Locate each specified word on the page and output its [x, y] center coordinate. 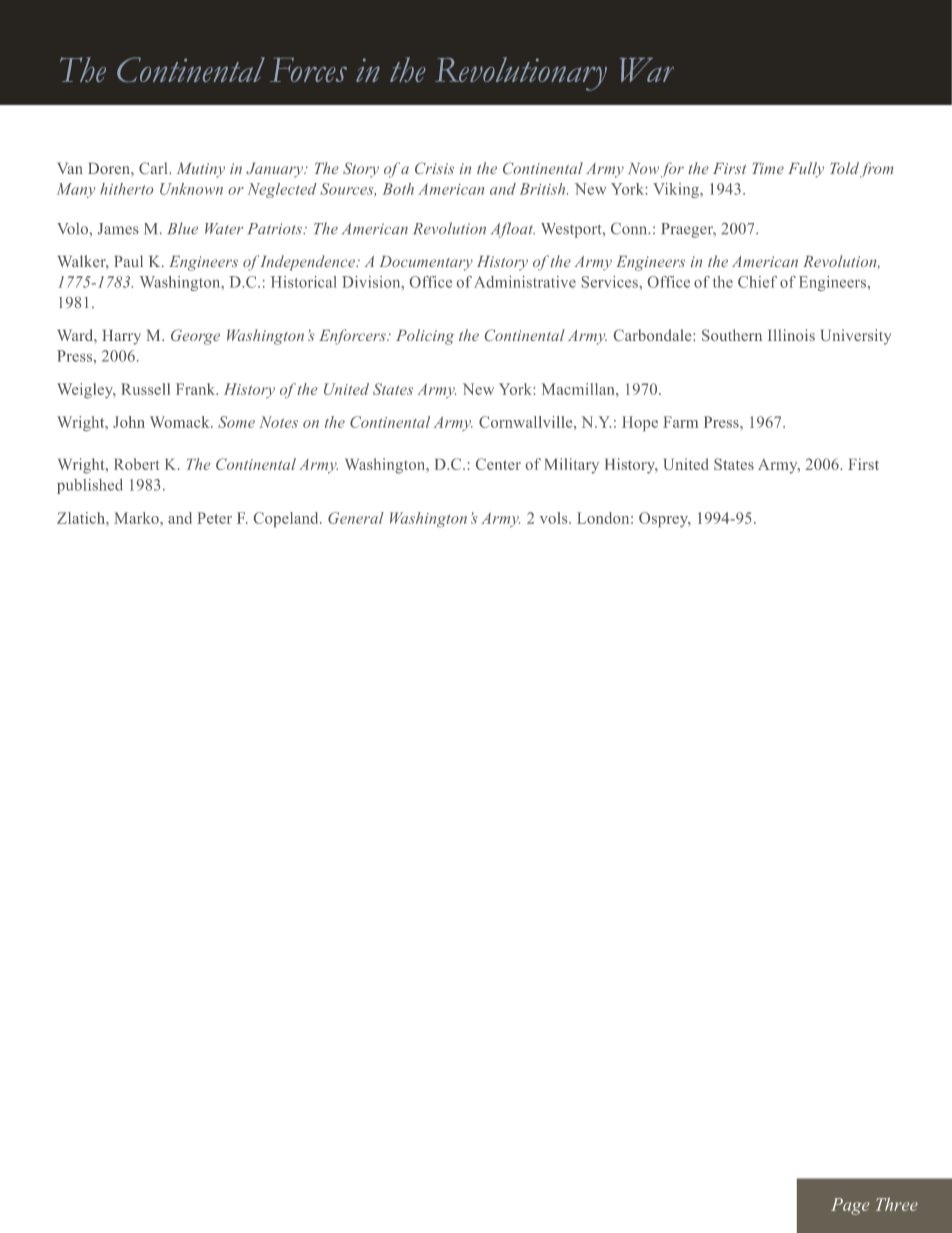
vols [555, 518]
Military [572, 466]
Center [498, 464]
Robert [136, 464]
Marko [137, 518]
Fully [806, 170]
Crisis [434, 168]
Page [850, 1206]
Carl [154, 168]
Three [897, 1204]
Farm [680, 422]
